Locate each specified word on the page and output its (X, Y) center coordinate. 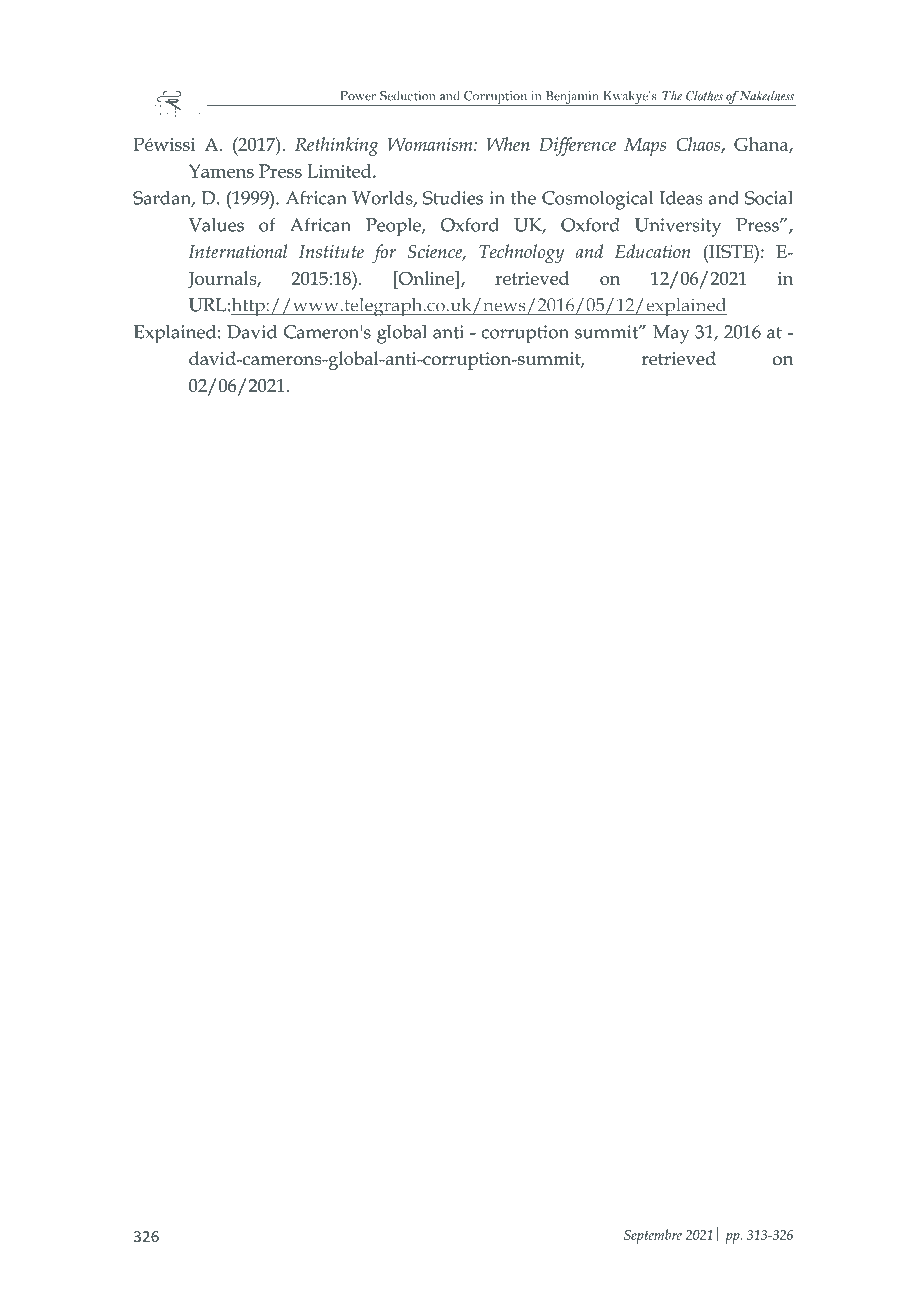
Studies (453, 198)
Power (358, 96)
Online (426, 278)
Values (216, 225)
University (678, 227)
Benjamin (572, 98)
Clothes (704, 95)
